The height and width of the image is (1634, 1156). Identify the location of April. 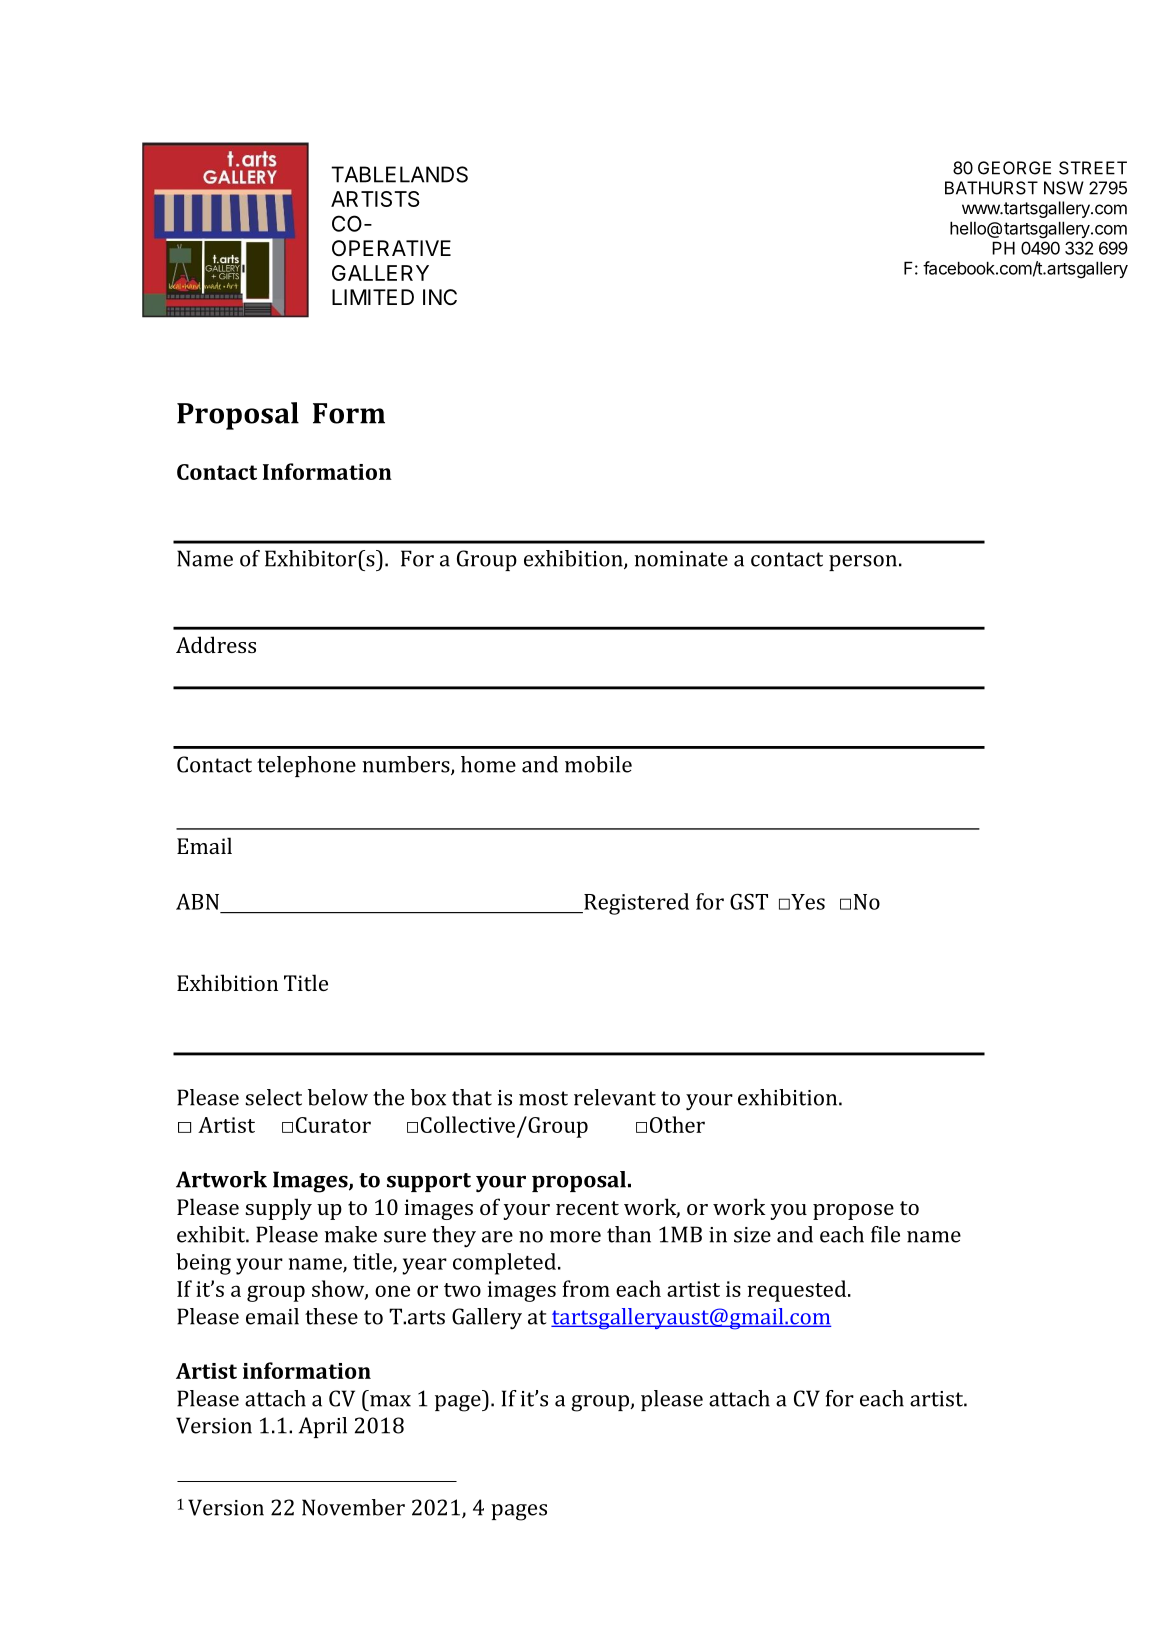
(323, 1427).
